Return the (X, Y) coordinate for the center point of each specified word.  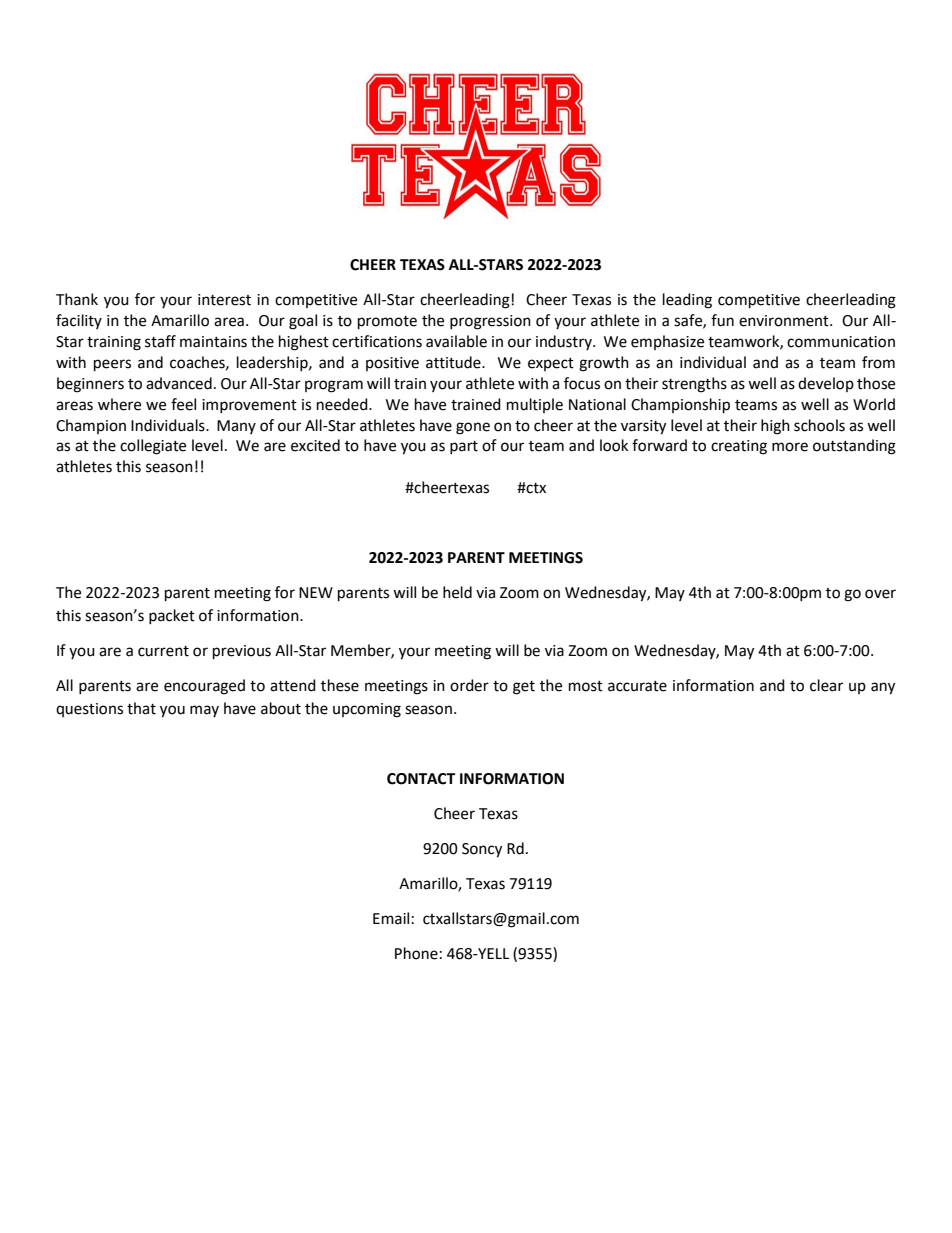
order (469, 685)
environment (785, 321)
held (457, 592)
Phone (416, 953)
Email (391, 918)
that (141, 708)
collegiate (153, 447)
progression (490, 322)
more (790, 447)
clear (826, 685)
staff (160, 341)
